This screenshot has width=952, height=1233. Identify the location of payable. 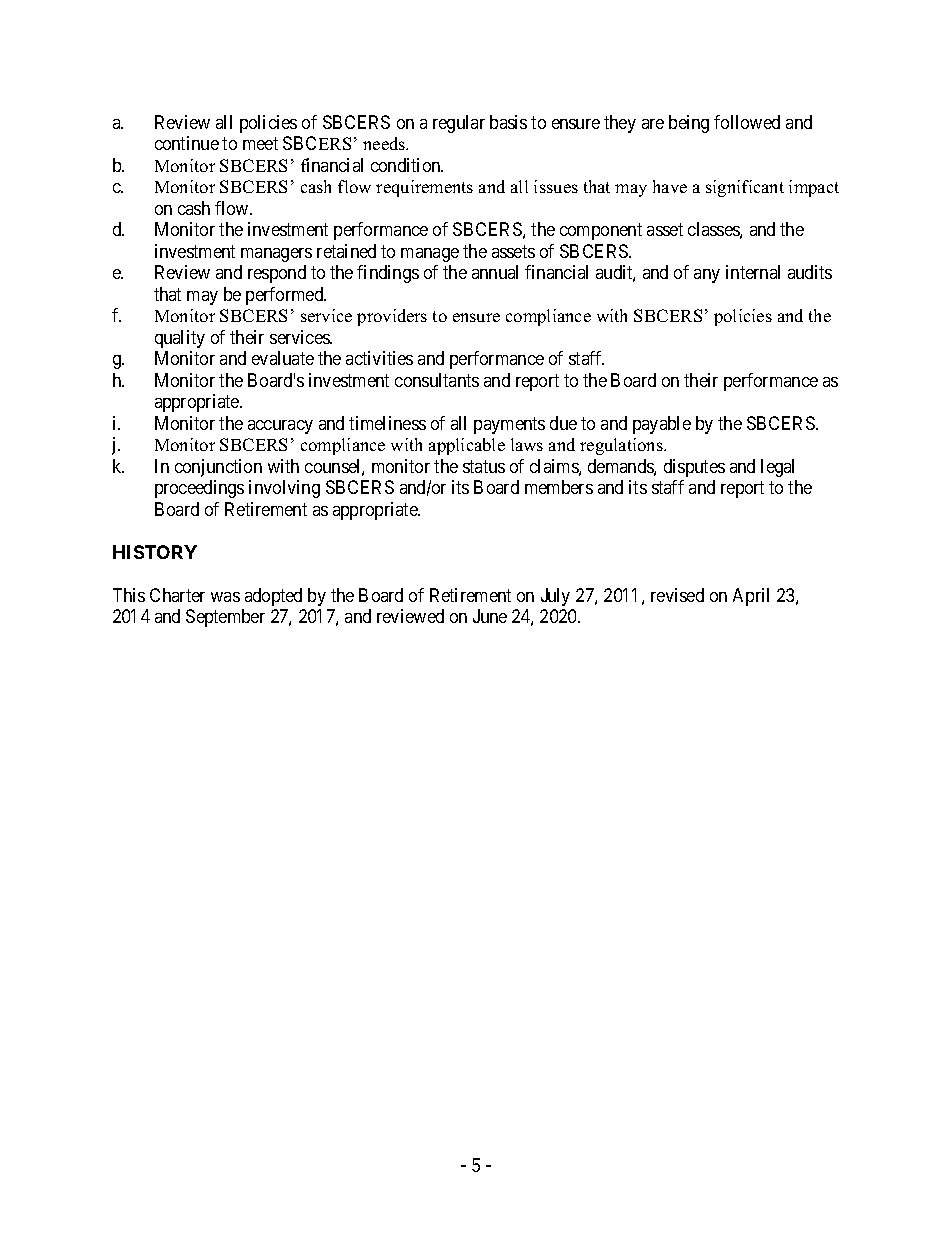
(662, 425).
